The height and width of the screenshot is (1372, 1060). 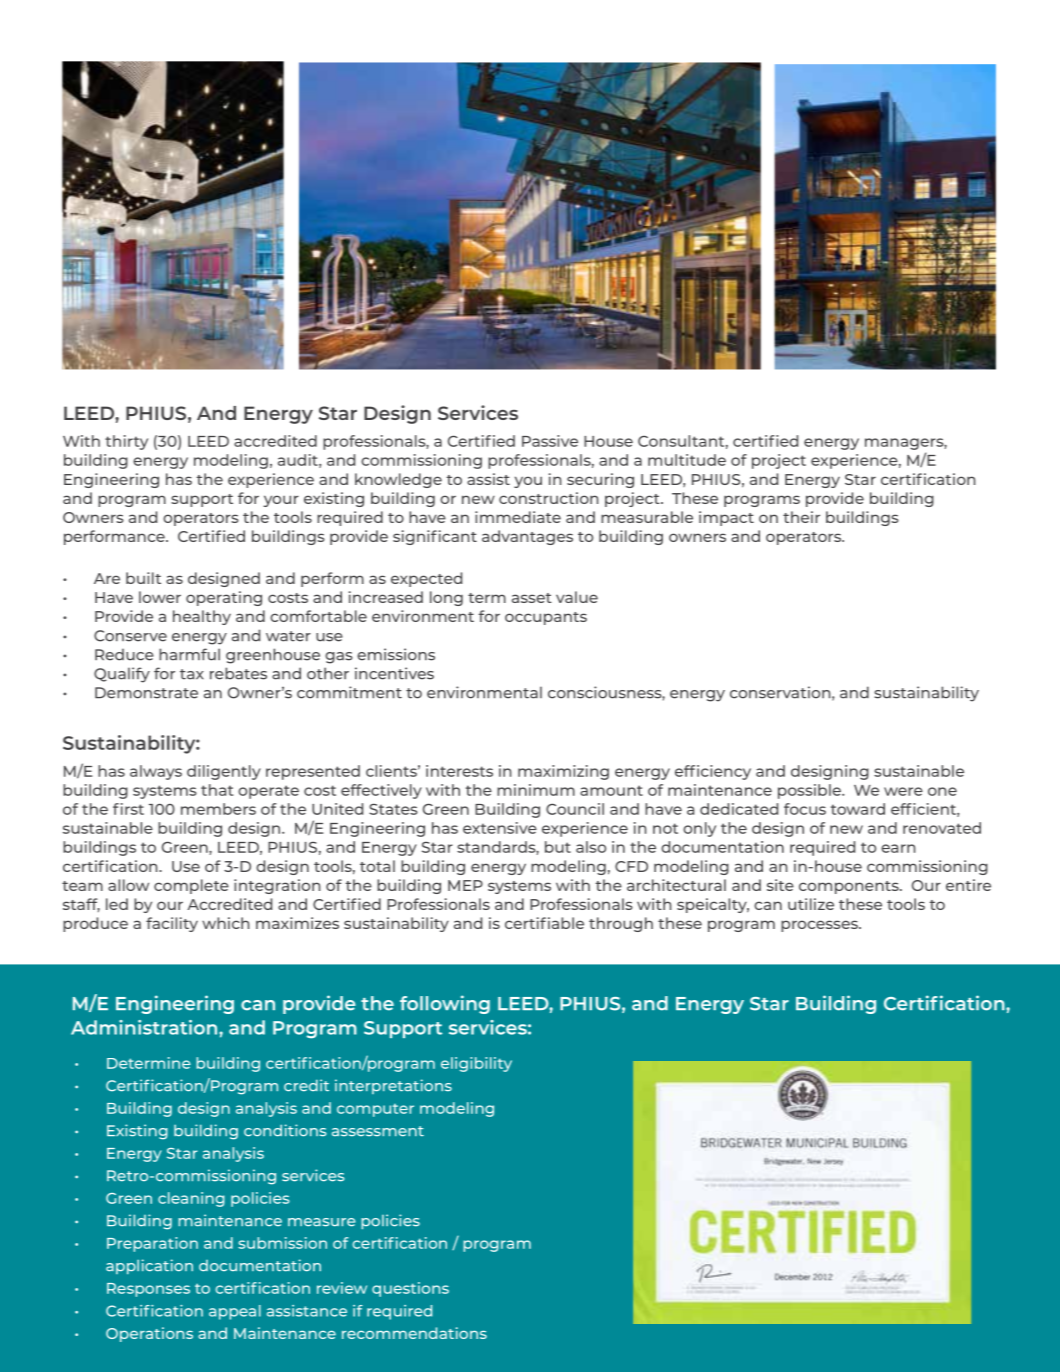 What do you see at coordinates (410, 1289) in the screenshot?
I see `questions` at bounding box center [410, 1289].
